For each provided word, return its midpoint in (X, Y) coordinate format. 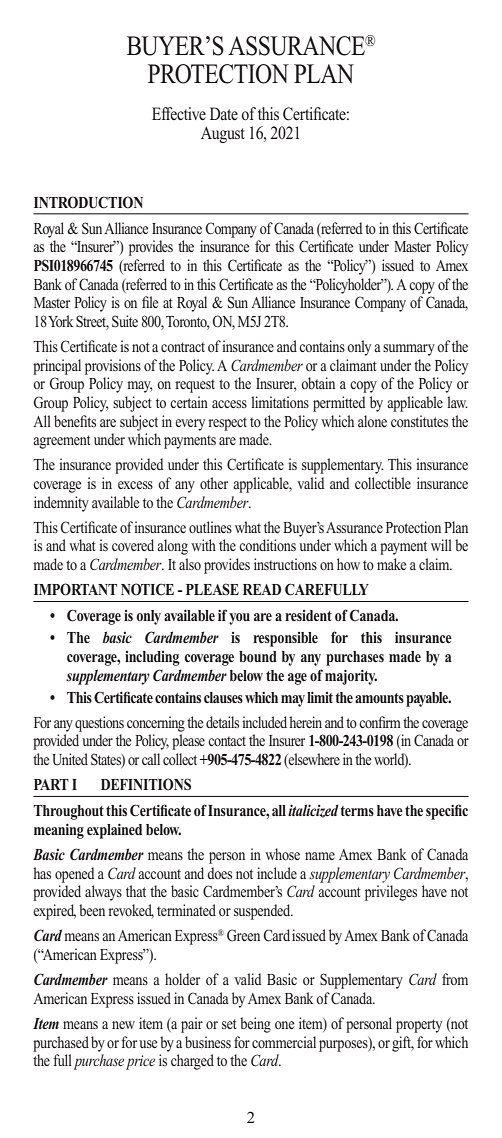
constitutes (419, 421)
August (223, 134)
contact (227, 741)
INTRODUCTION (88, 202)
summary (409, 350)
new (123, 1025)
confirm (380, 722)
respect (227, 424)
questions (99, 724)
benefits (75, 421)
